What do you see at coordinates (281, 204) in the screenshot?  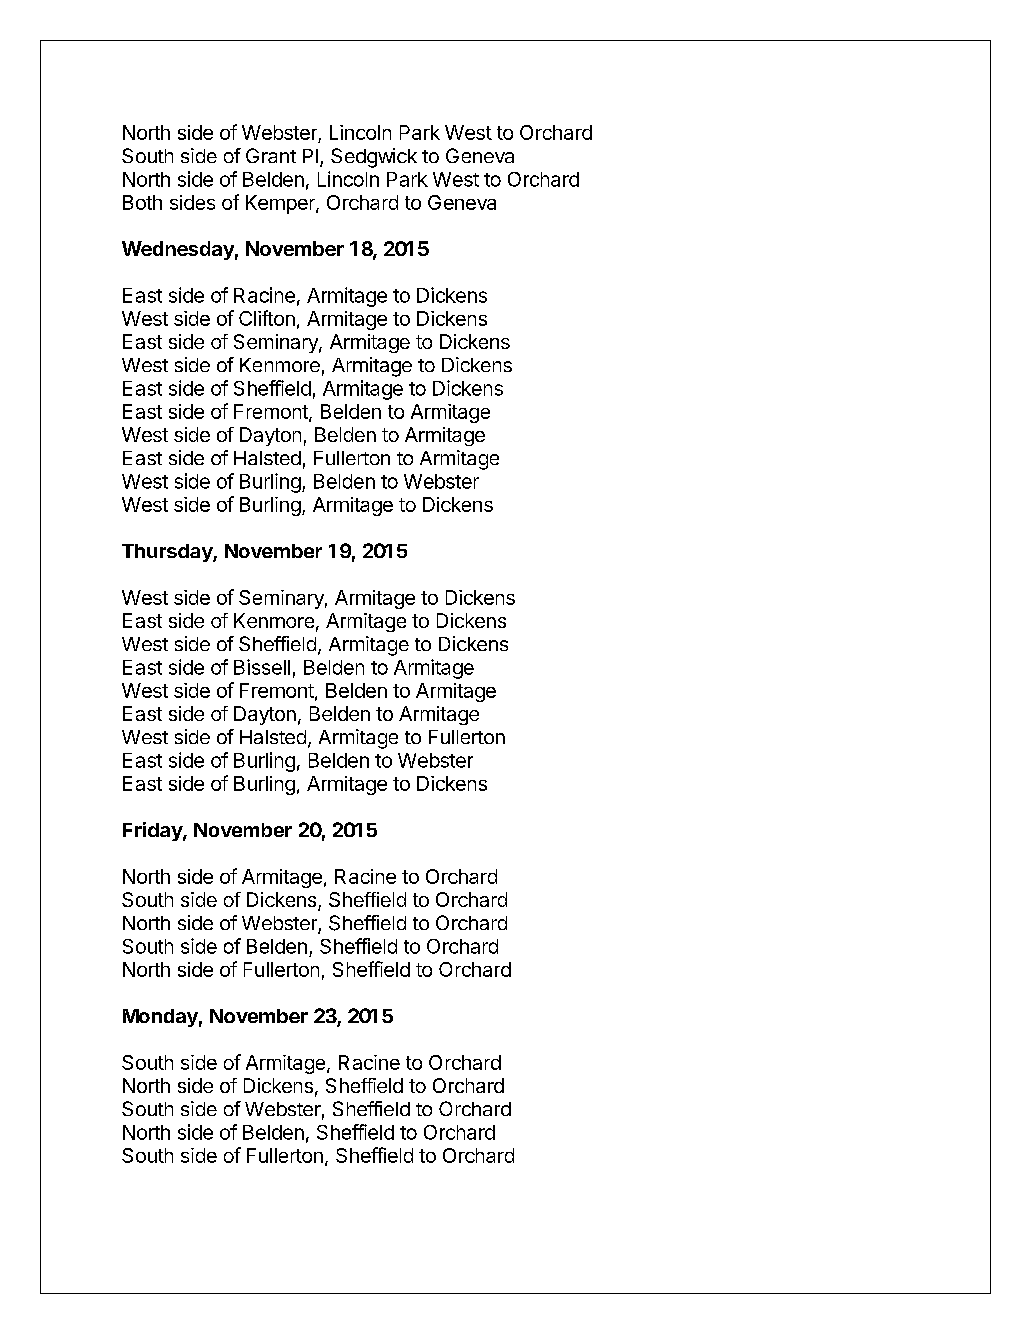 I see `Kemper` at bounding box center [281, 204].
